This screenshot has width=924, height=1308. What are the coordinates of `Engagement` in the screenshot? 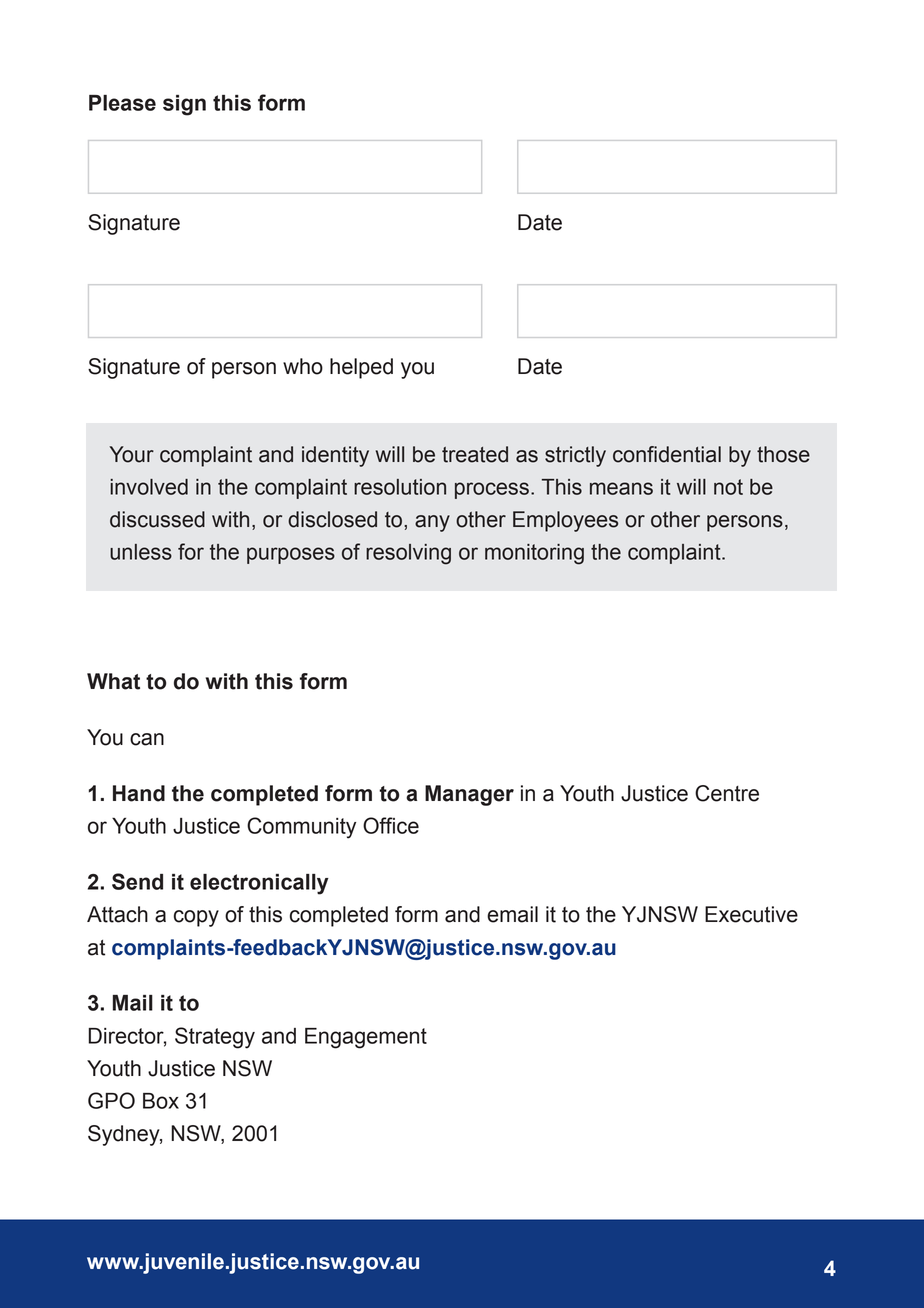 It's located at (366, 1038).
